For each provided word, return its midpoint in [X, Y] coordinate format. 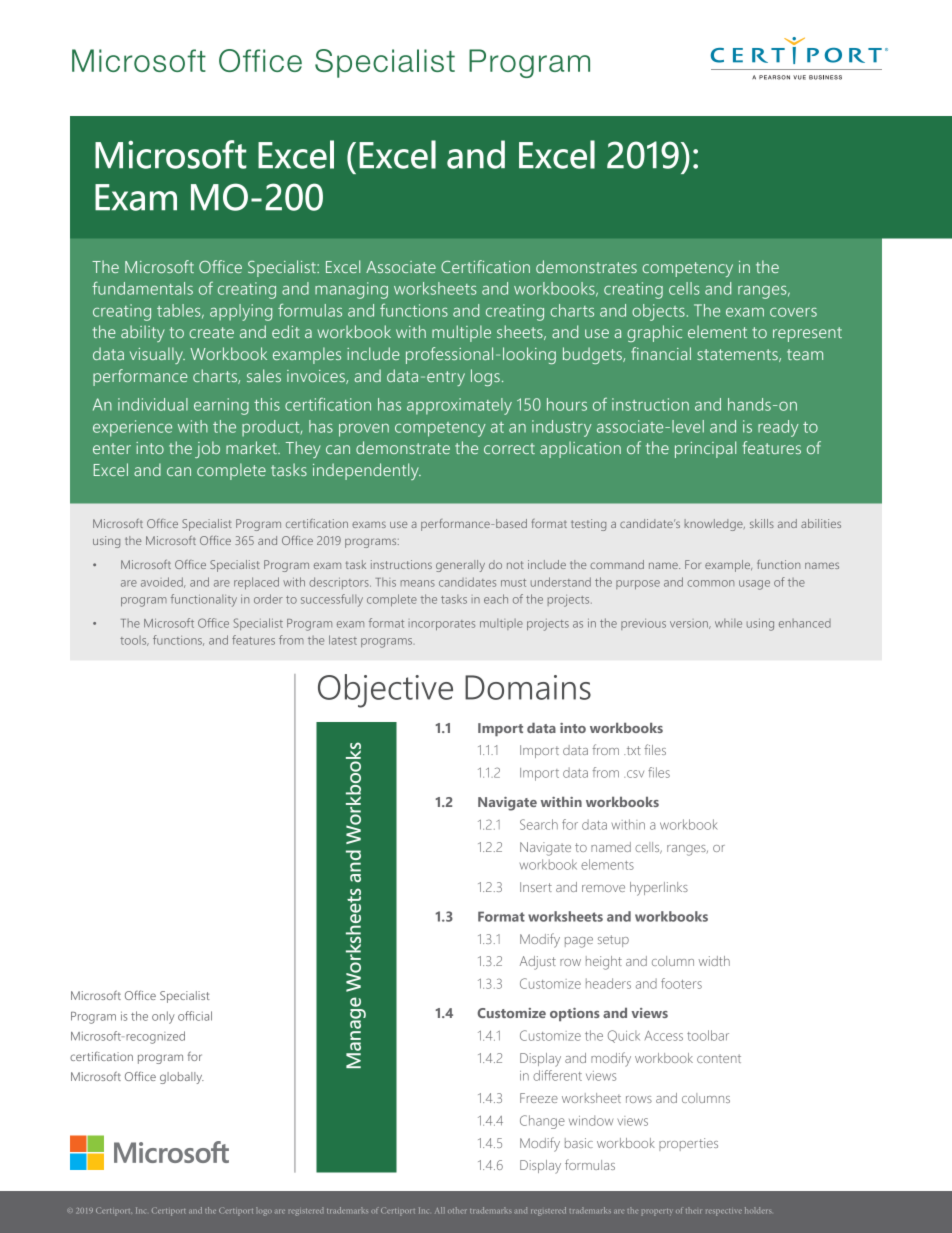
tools [134, 641]
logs [485, 377]
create [211, 332]
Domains [528, 687]
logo [264, 1211]
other [457, 1210]
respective [724, 1212]
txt [632, 750]
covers [793, 312]
